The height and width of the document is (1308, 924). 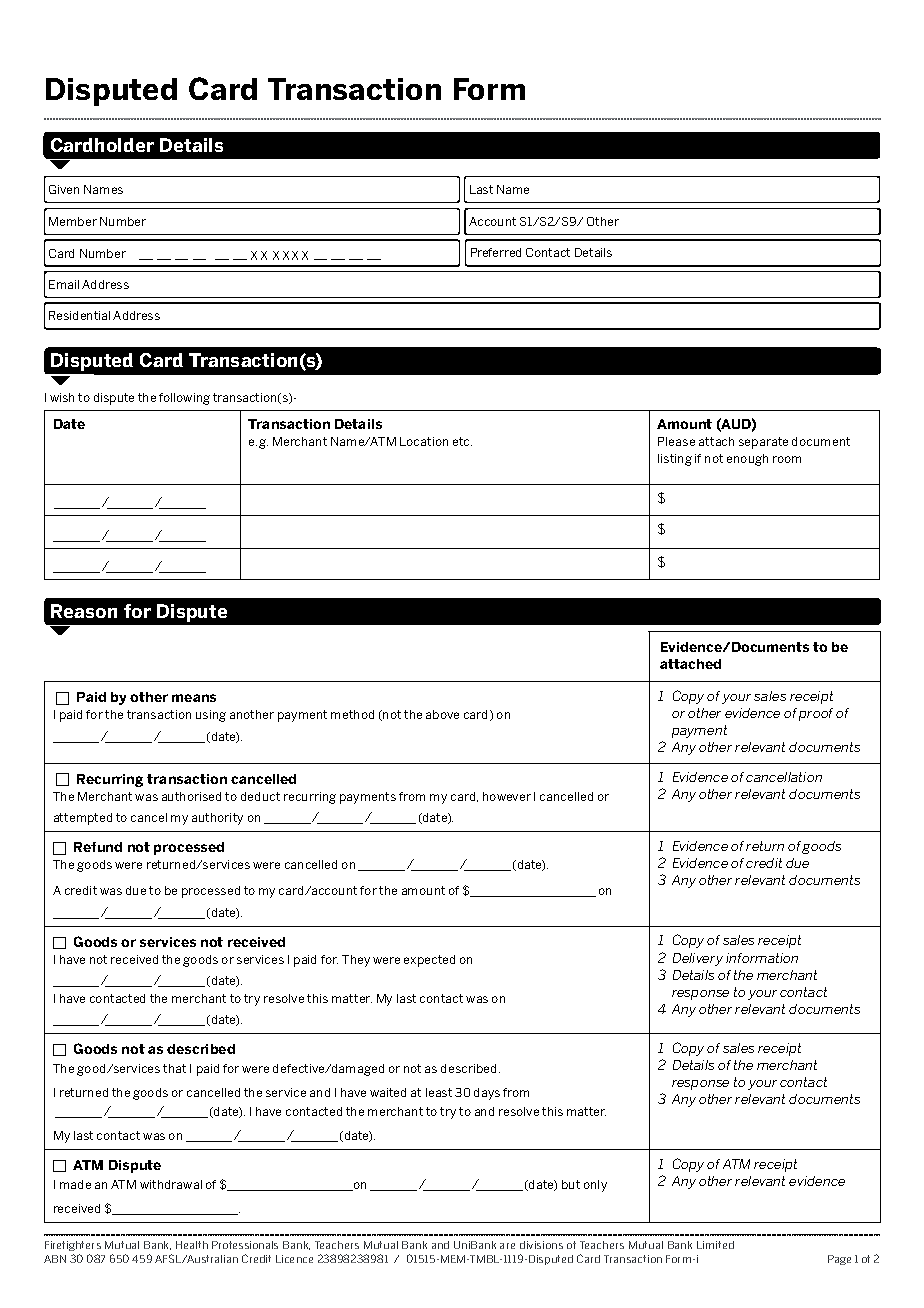 I want to click on expected, so click(x=429, y=961).
